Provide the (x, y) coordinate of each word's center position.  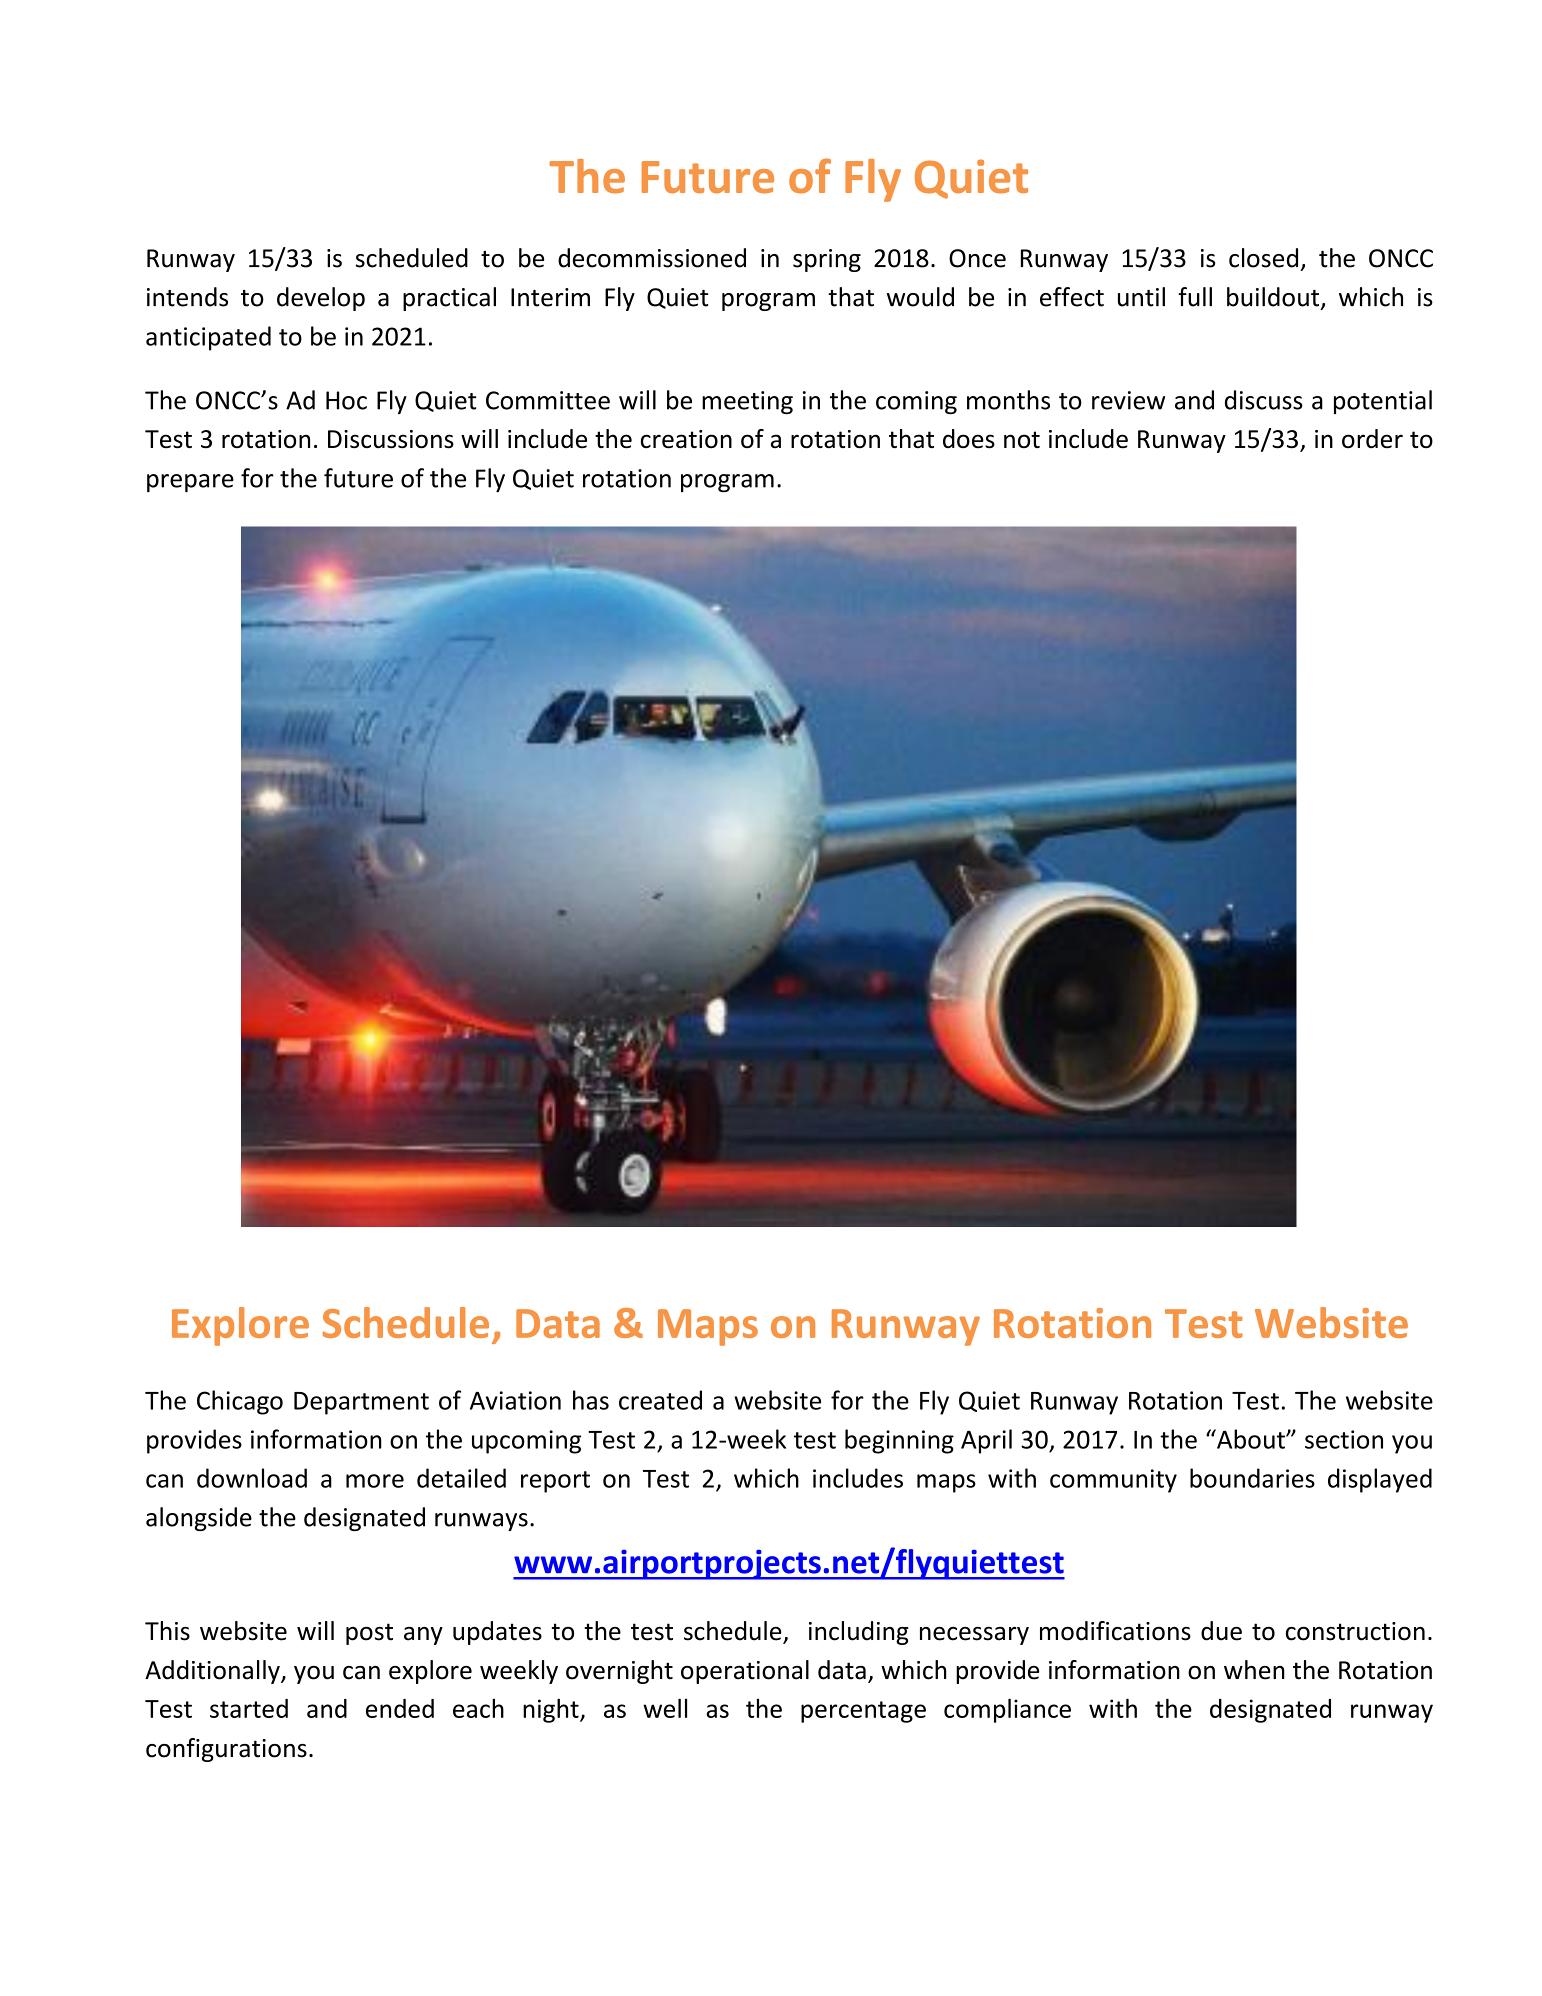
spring (827, 260)
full (1195, 297)
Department (361, 1403)
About (1251, 1439)
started (249, 1708)
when (1254, 1670)
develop (321, 299)
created (660, 1400)
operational (745, 1672)
